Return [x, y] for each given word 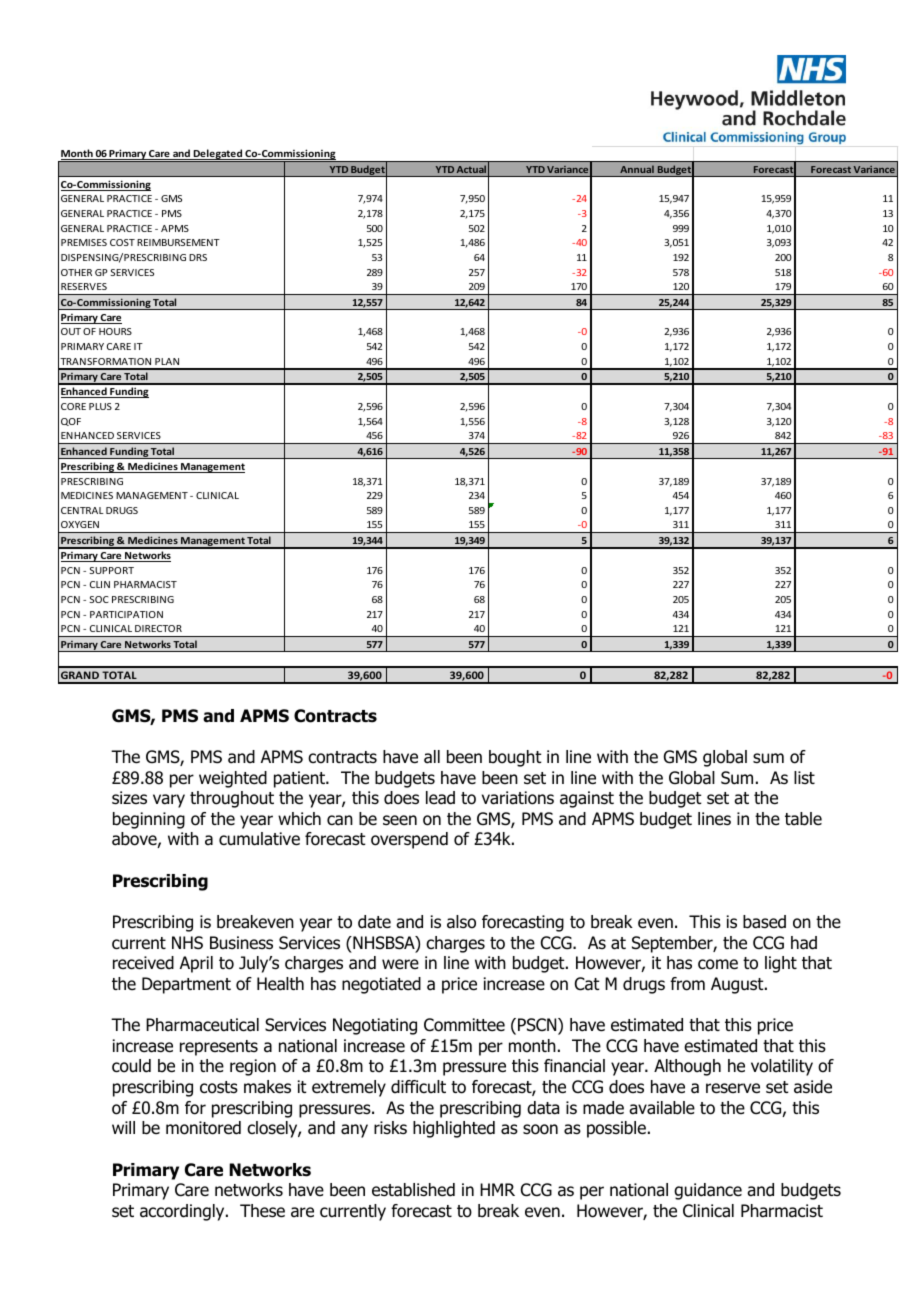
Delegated [217, 155]
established [413, 1190]
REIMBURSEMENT [178, 242]
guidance [708, 1191]
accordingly [183, 1212]
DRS [198, 257]
